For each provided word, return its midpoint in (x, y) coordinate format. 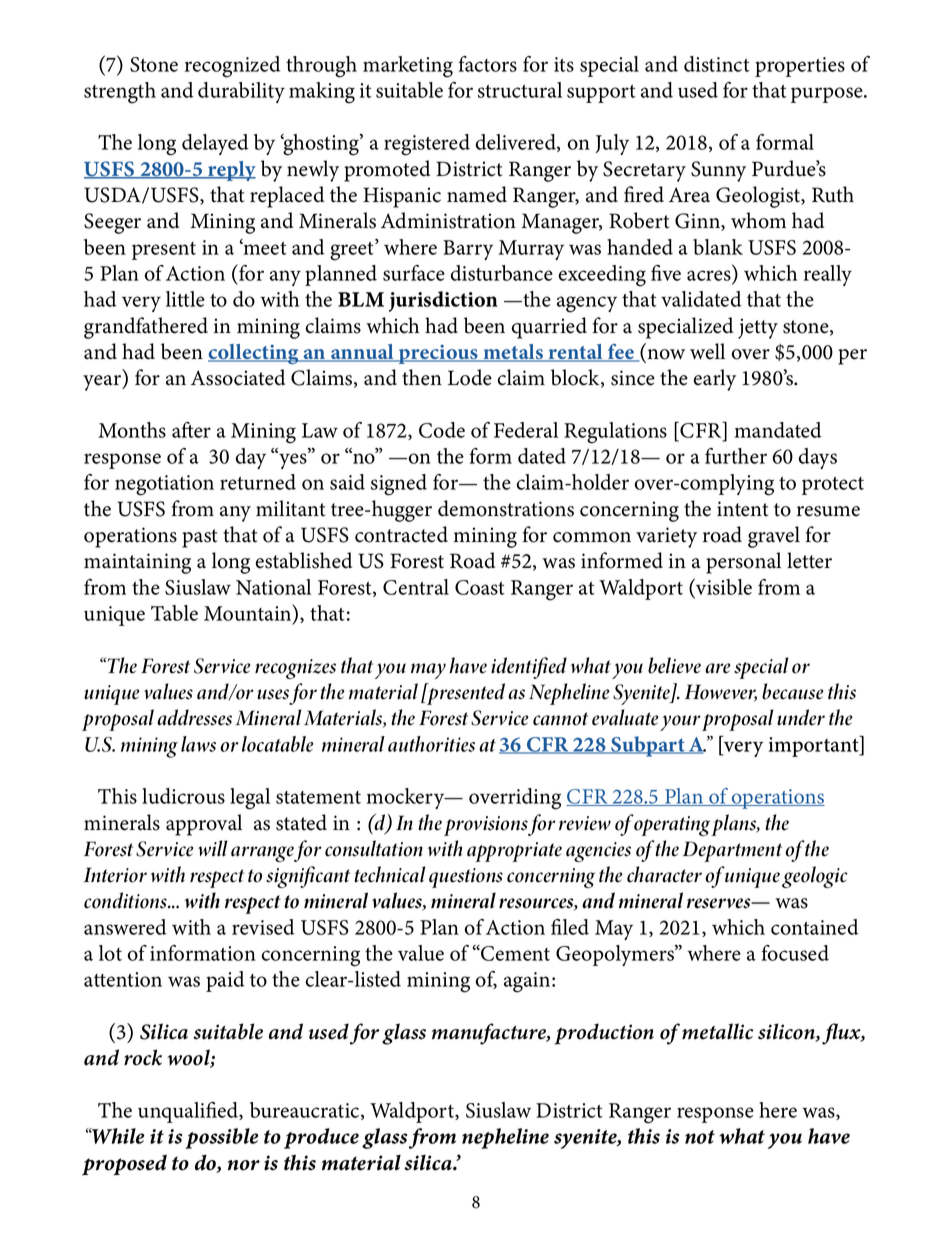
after (191, 430)
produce (321, 1138)
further (736, 456)
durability (241, 92)
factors (487, 64)
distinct (717, 64)
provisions (486, 826)
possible (222, 1138)
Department (732, 851)
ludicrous (183, 796)
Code (442, 430)
